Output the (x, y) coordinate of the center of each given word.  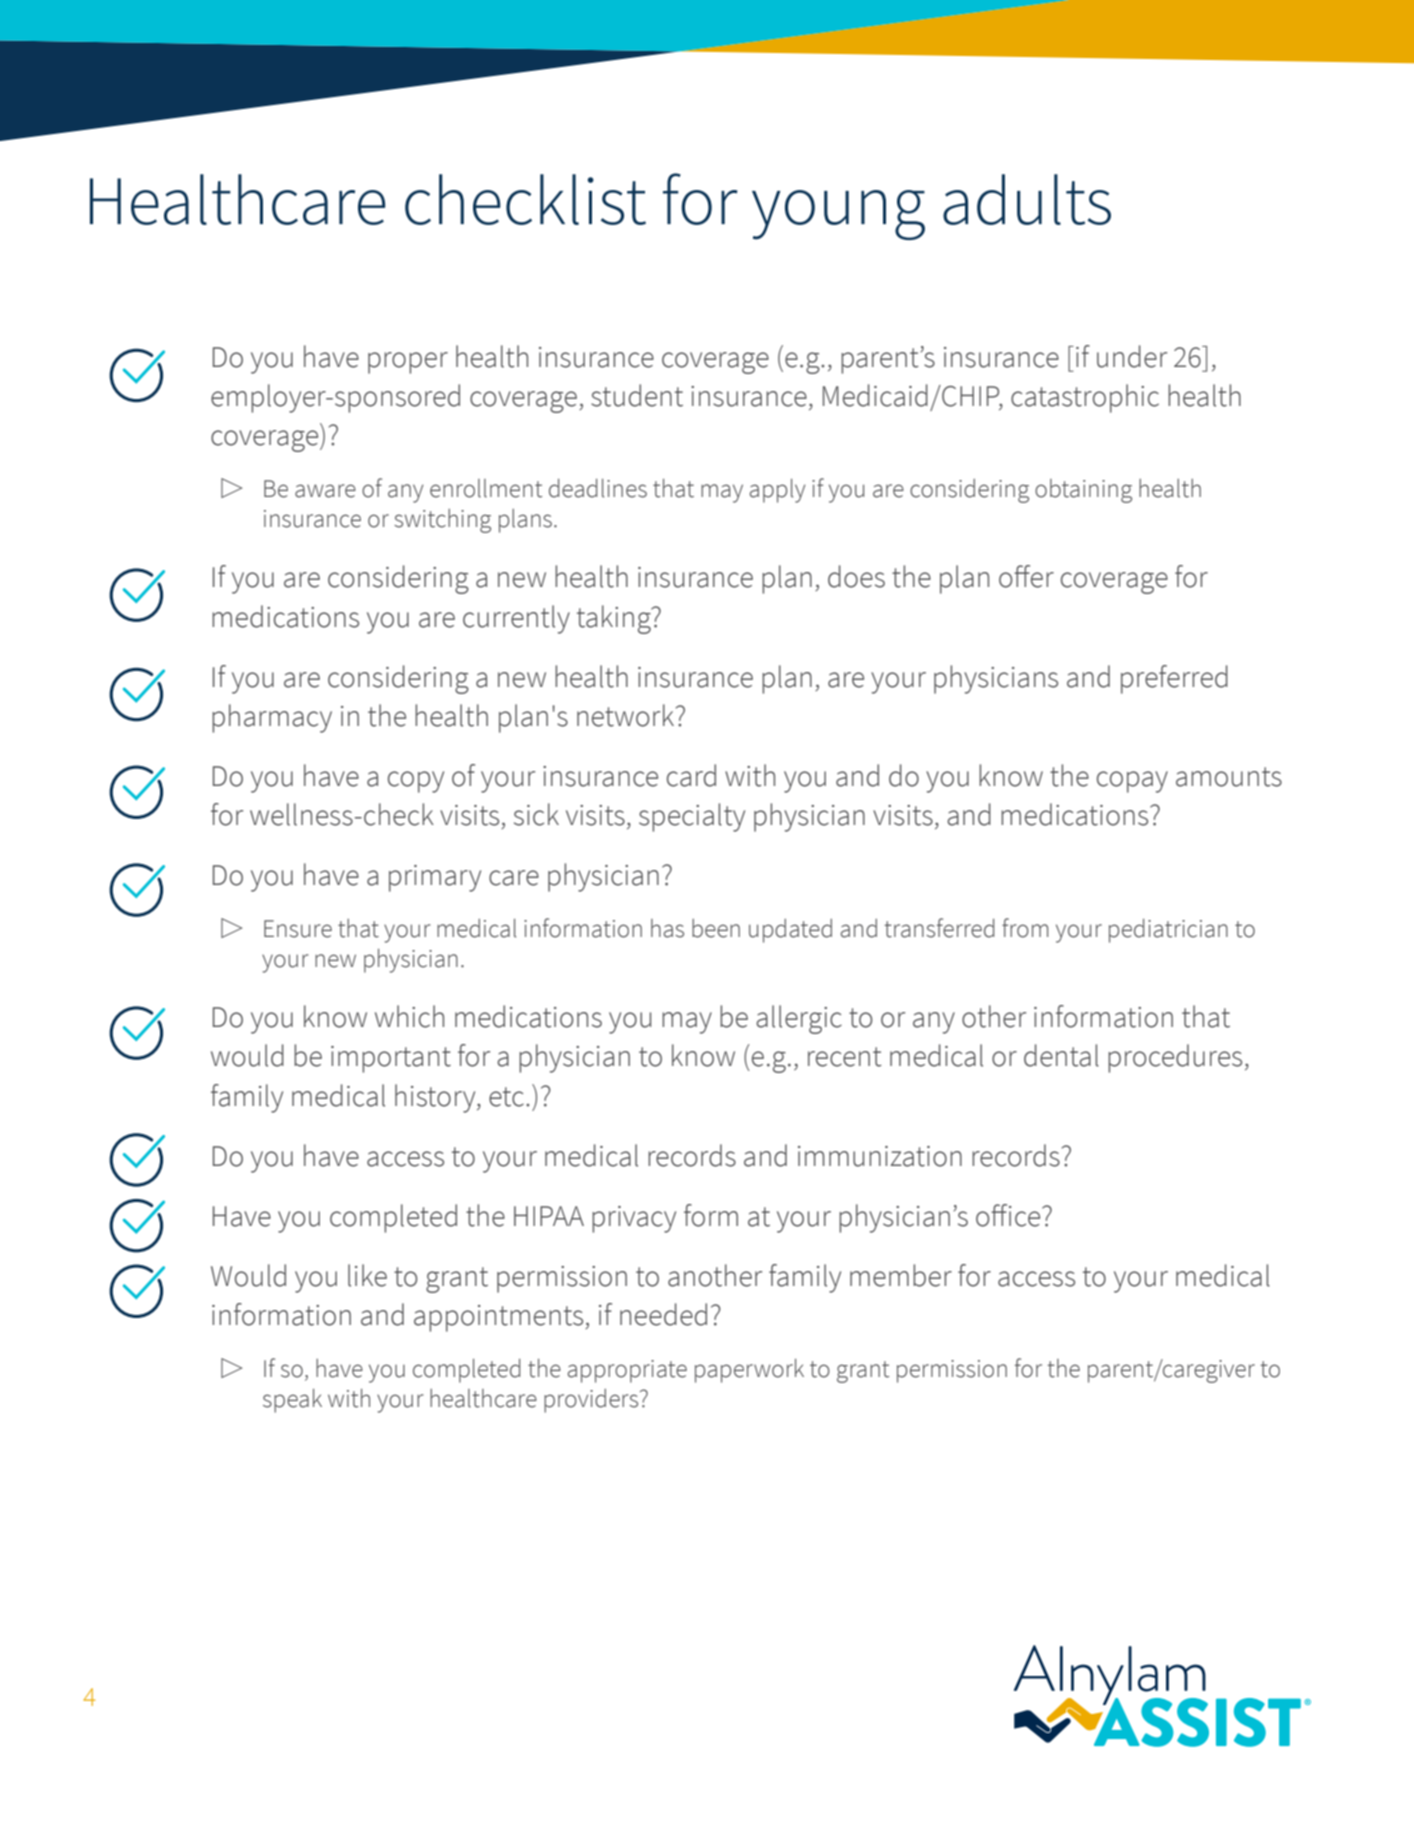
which (409, 1016)
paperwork (749, 1371)
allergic (799, 1019)
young (838, 215)
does (856, 576)
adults (1027, 199)
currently (516, 619)
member (901, 1275)
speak (292, 1401)
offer (1026, 576)
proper (408, 363)
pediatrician (1168, 931)
